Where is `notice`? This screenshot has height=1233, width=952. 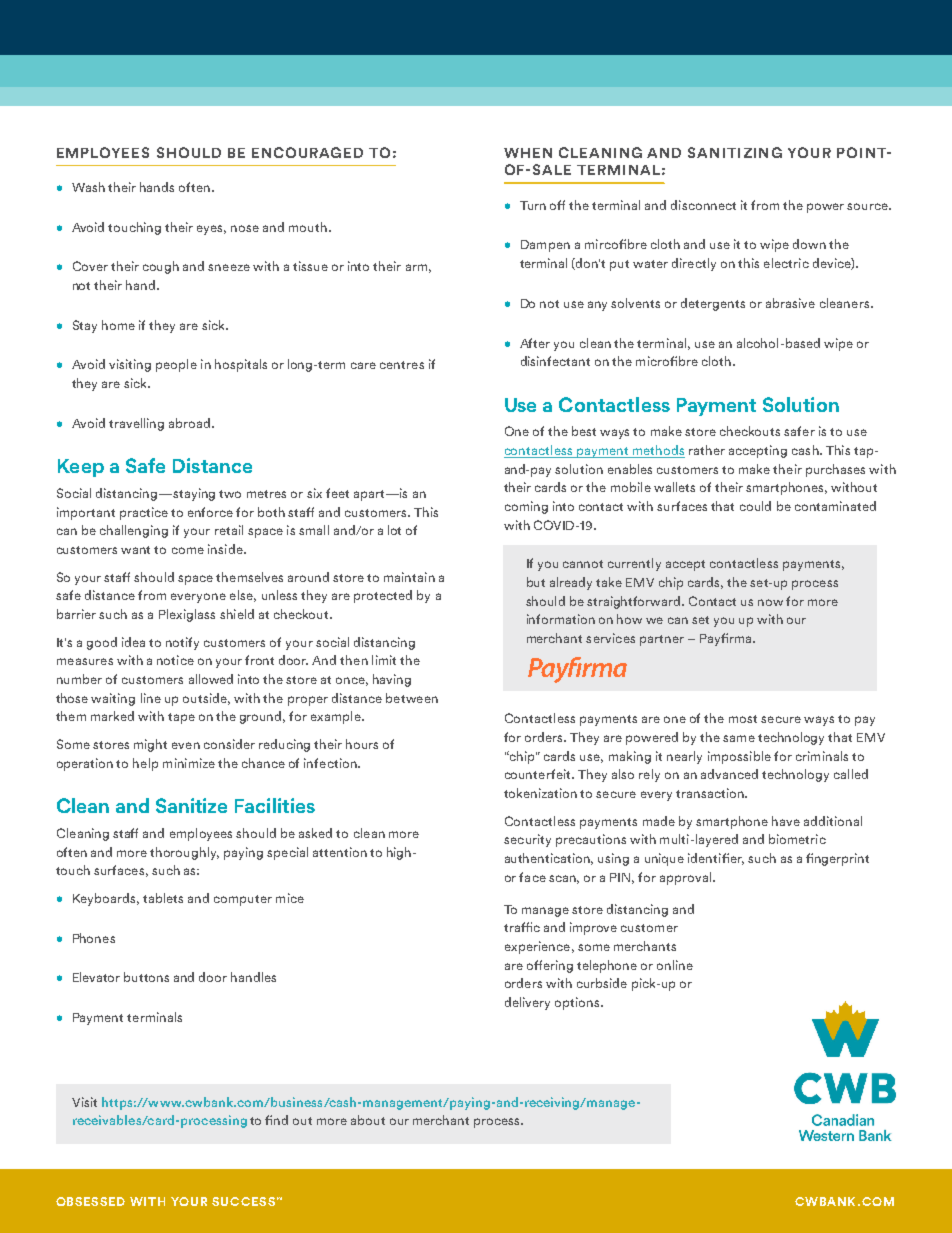
notice is located at coordinates (175, 660).
